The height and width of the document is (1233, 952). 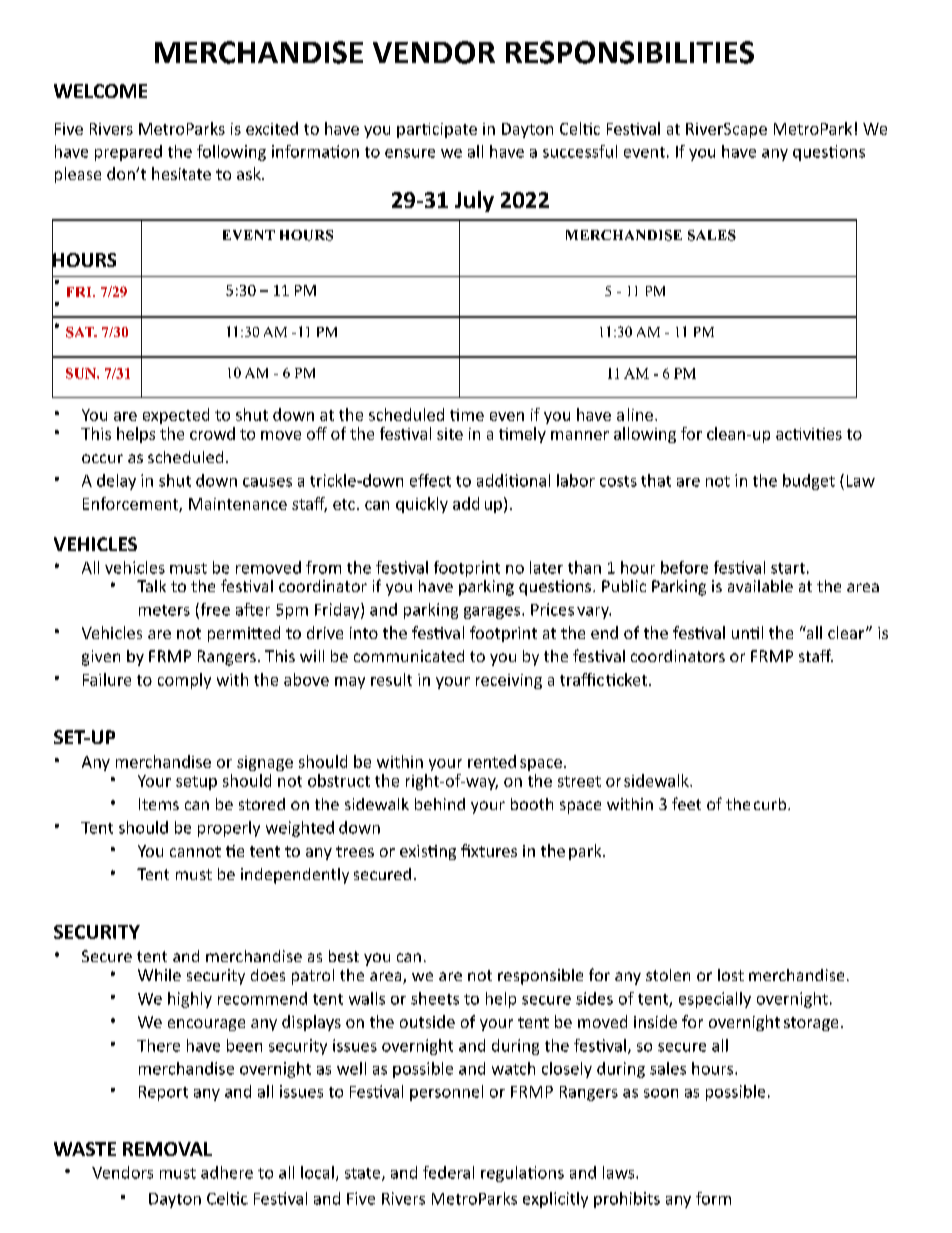 I want to click on garages, so click(x=493, y=613).
